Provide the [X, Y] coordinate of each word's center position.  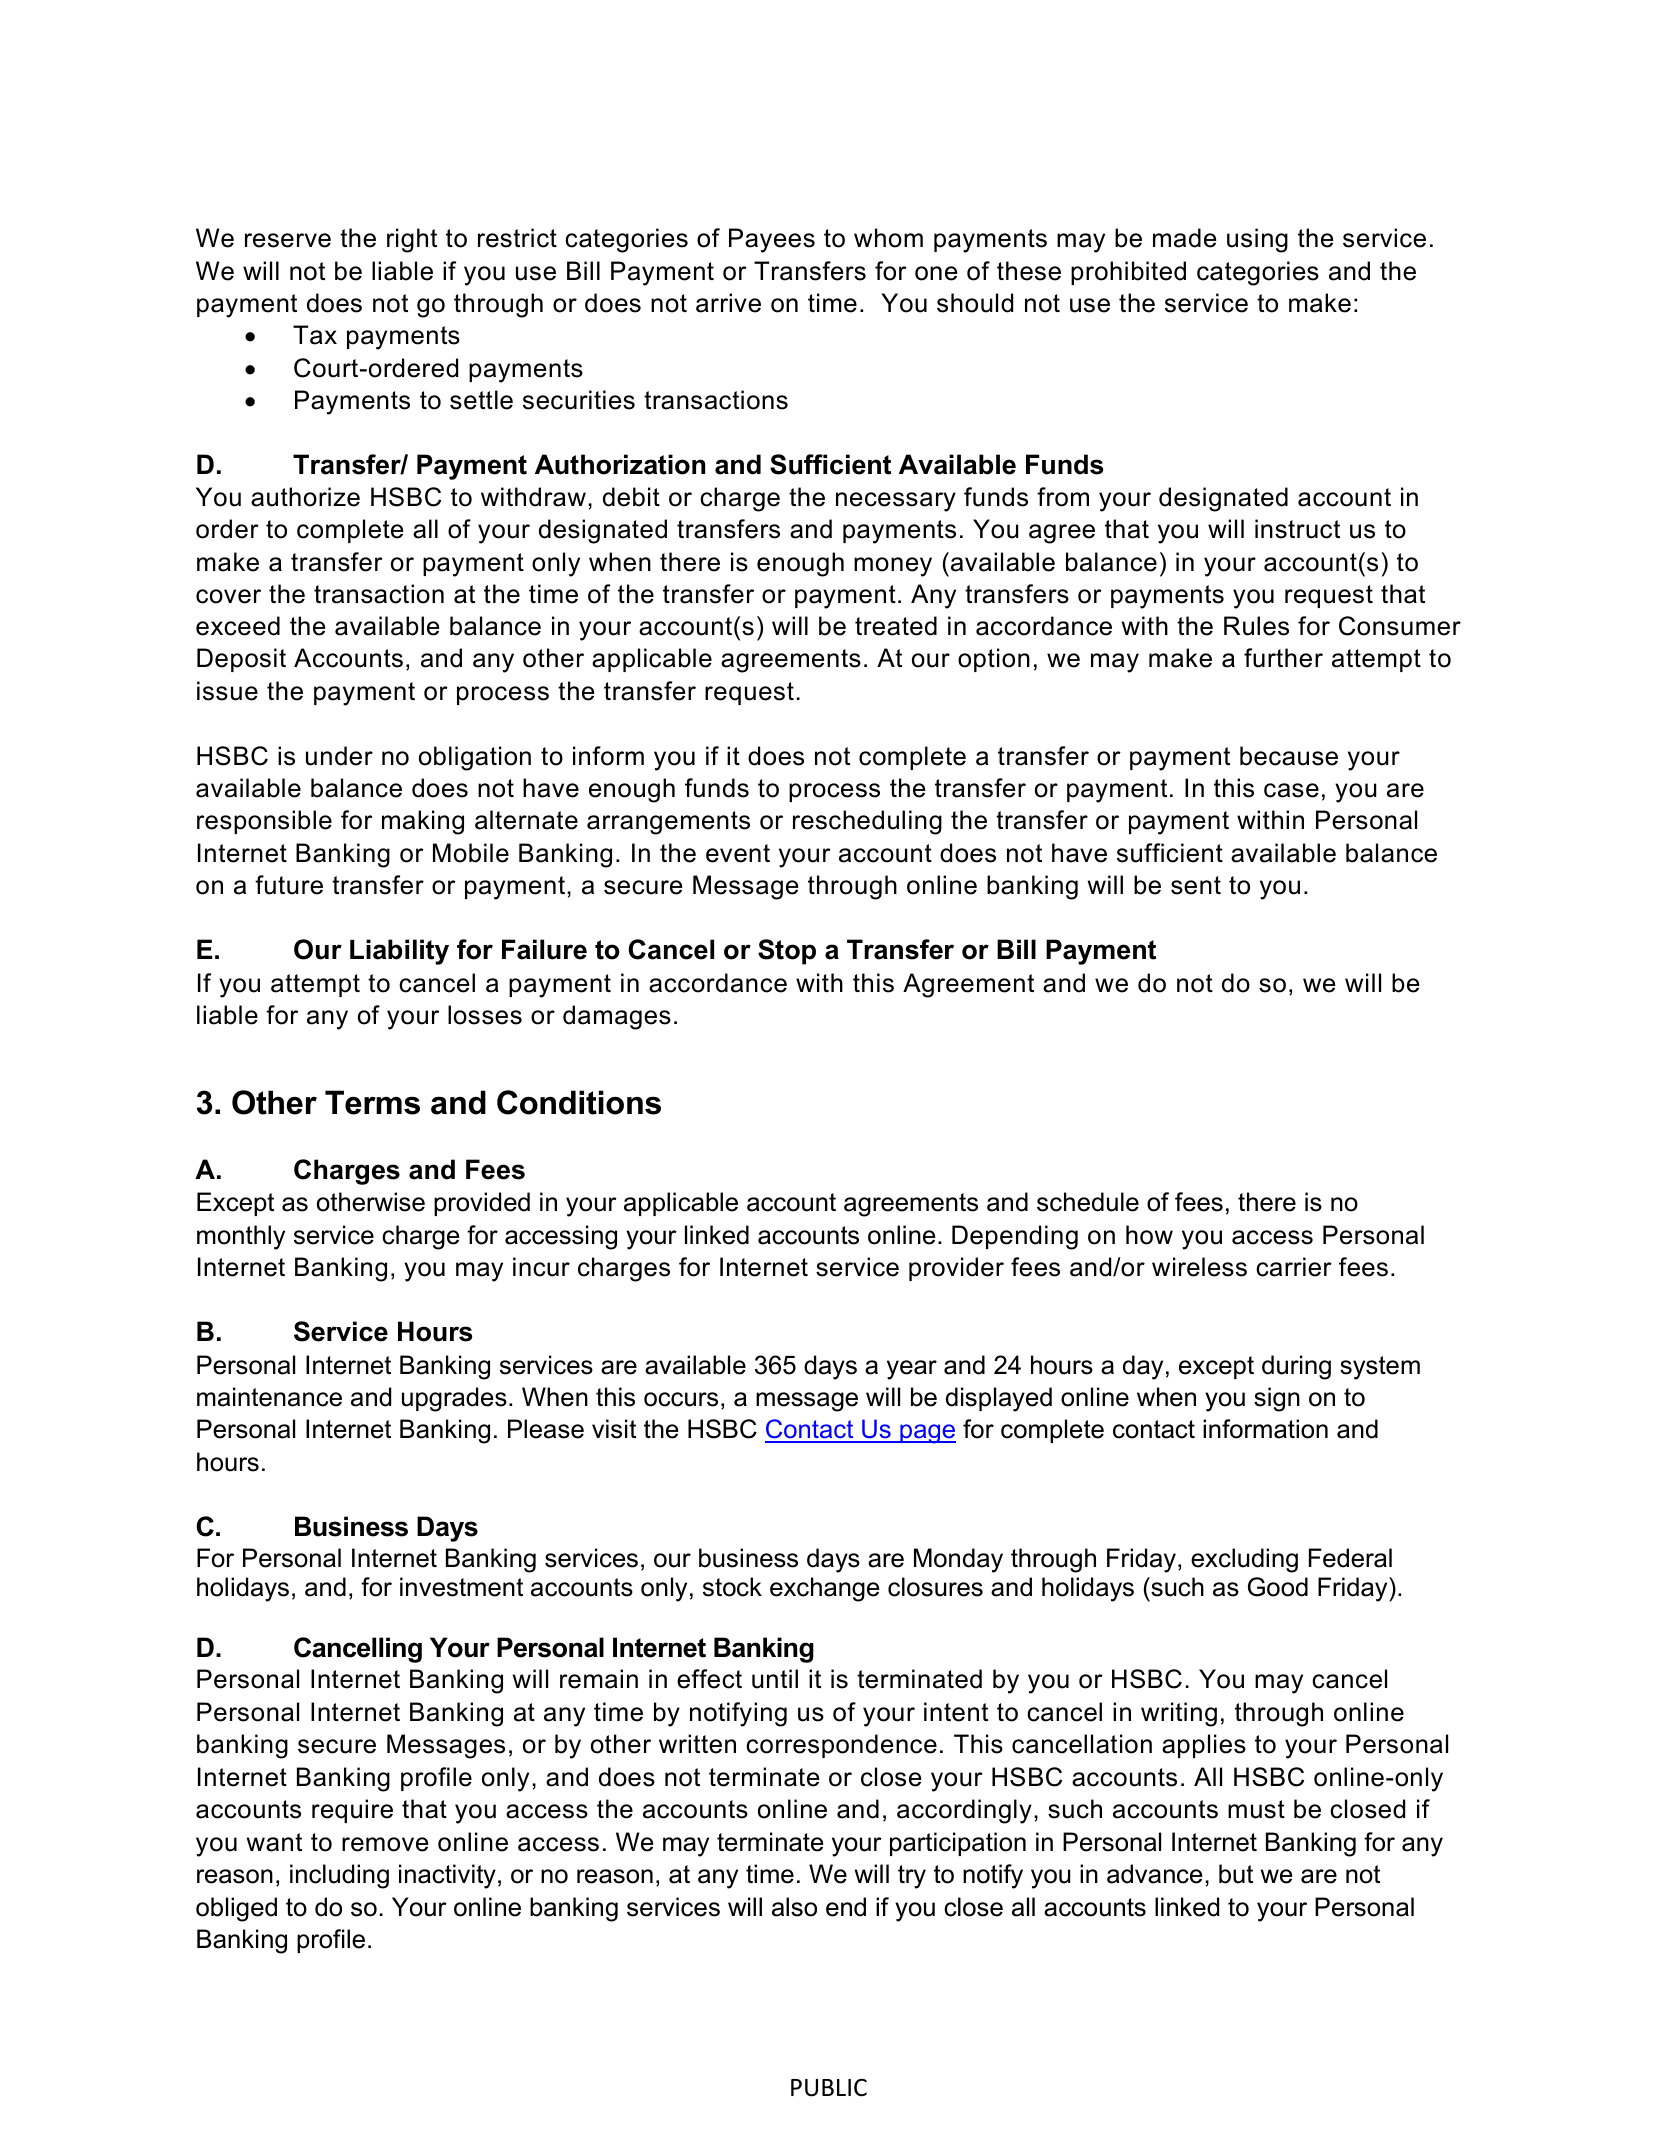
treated [896, 626]
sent [1196, 885]
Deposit [241, 660]
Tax [315, 335]
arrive [728, 303]
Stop [787, 952]
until [775, 1679]
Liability [399, 952]
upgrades [454, 1399]
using [1257, 240]
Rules [1256, 626]
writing [1179, 1714]
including [339, 1876]
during [1296, 1367]
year [912, 1370]
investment [461, 1587]
